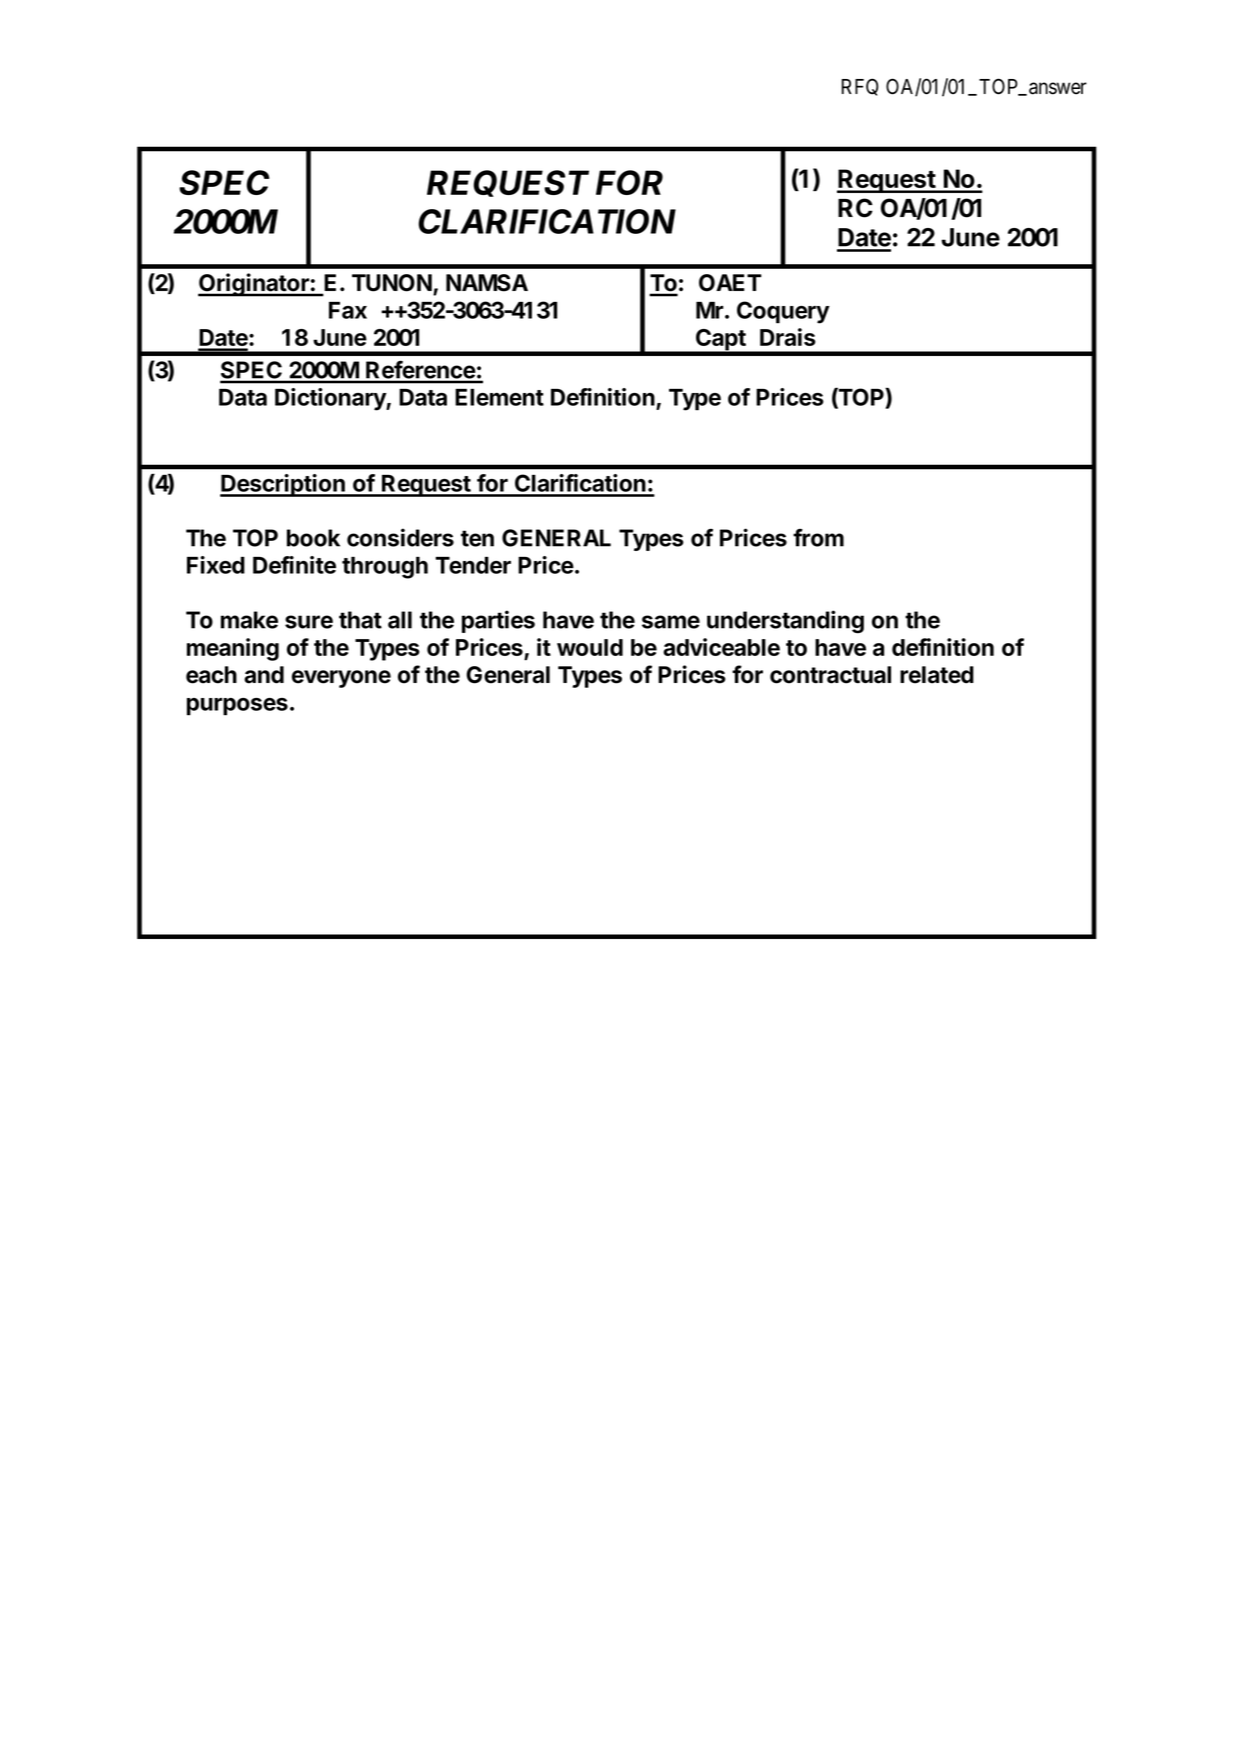  I want to click on Fax, so click(348, 310).
